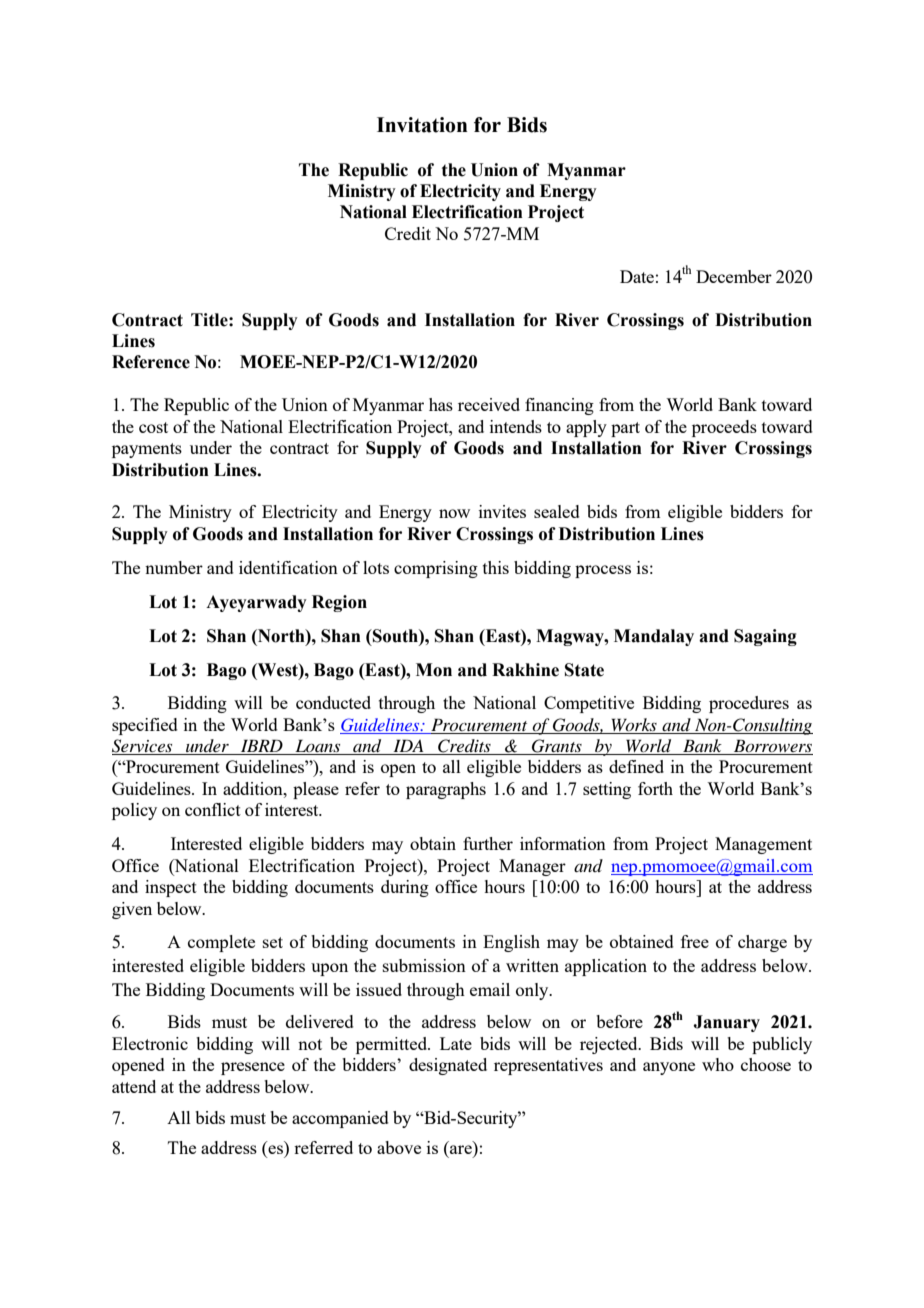  What do you see at coordinates (213, 809) in the image?
I see `conflict` at bounding box center [213, 809].
